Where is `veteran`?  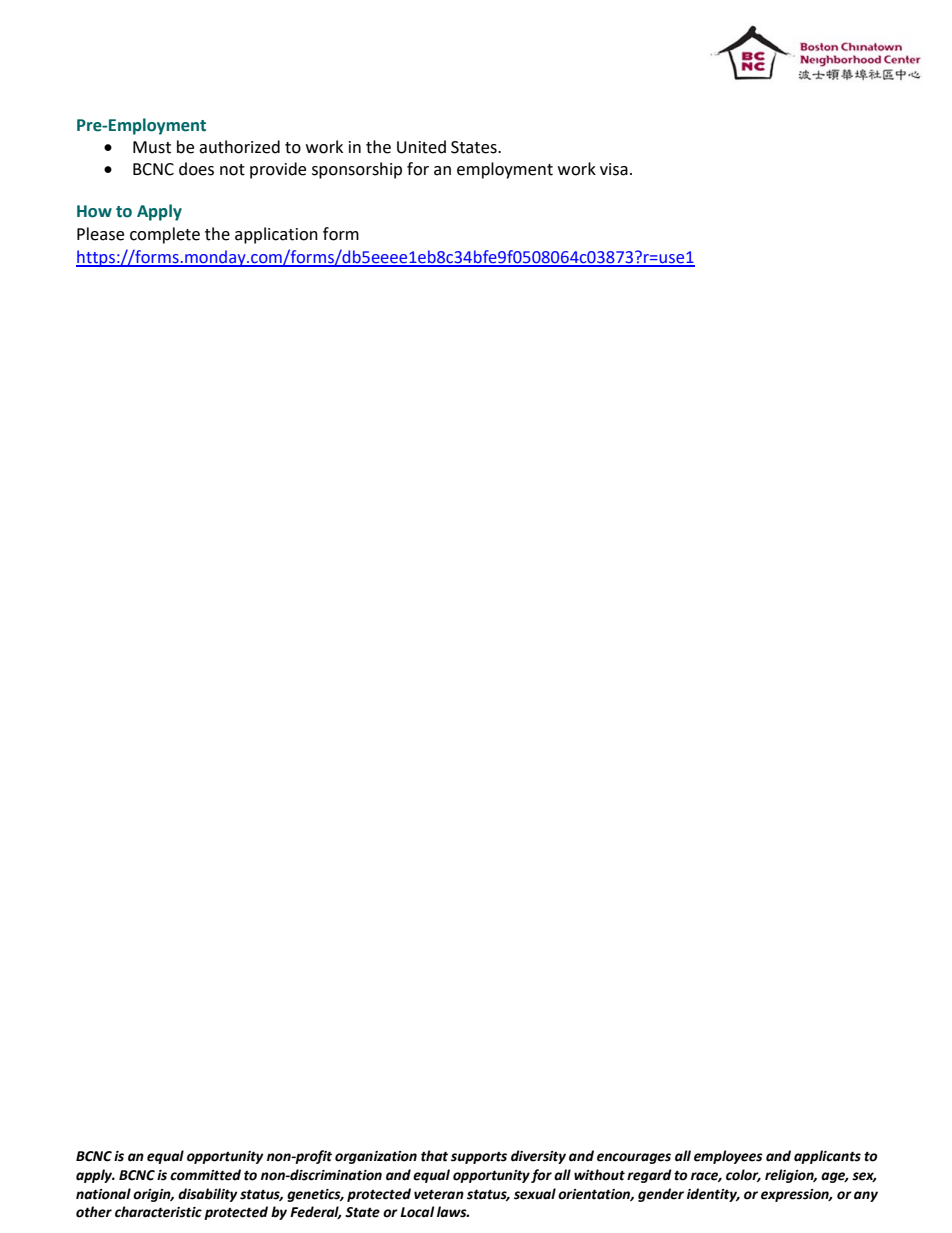
veteran is located at coordinates (439, 1194).
